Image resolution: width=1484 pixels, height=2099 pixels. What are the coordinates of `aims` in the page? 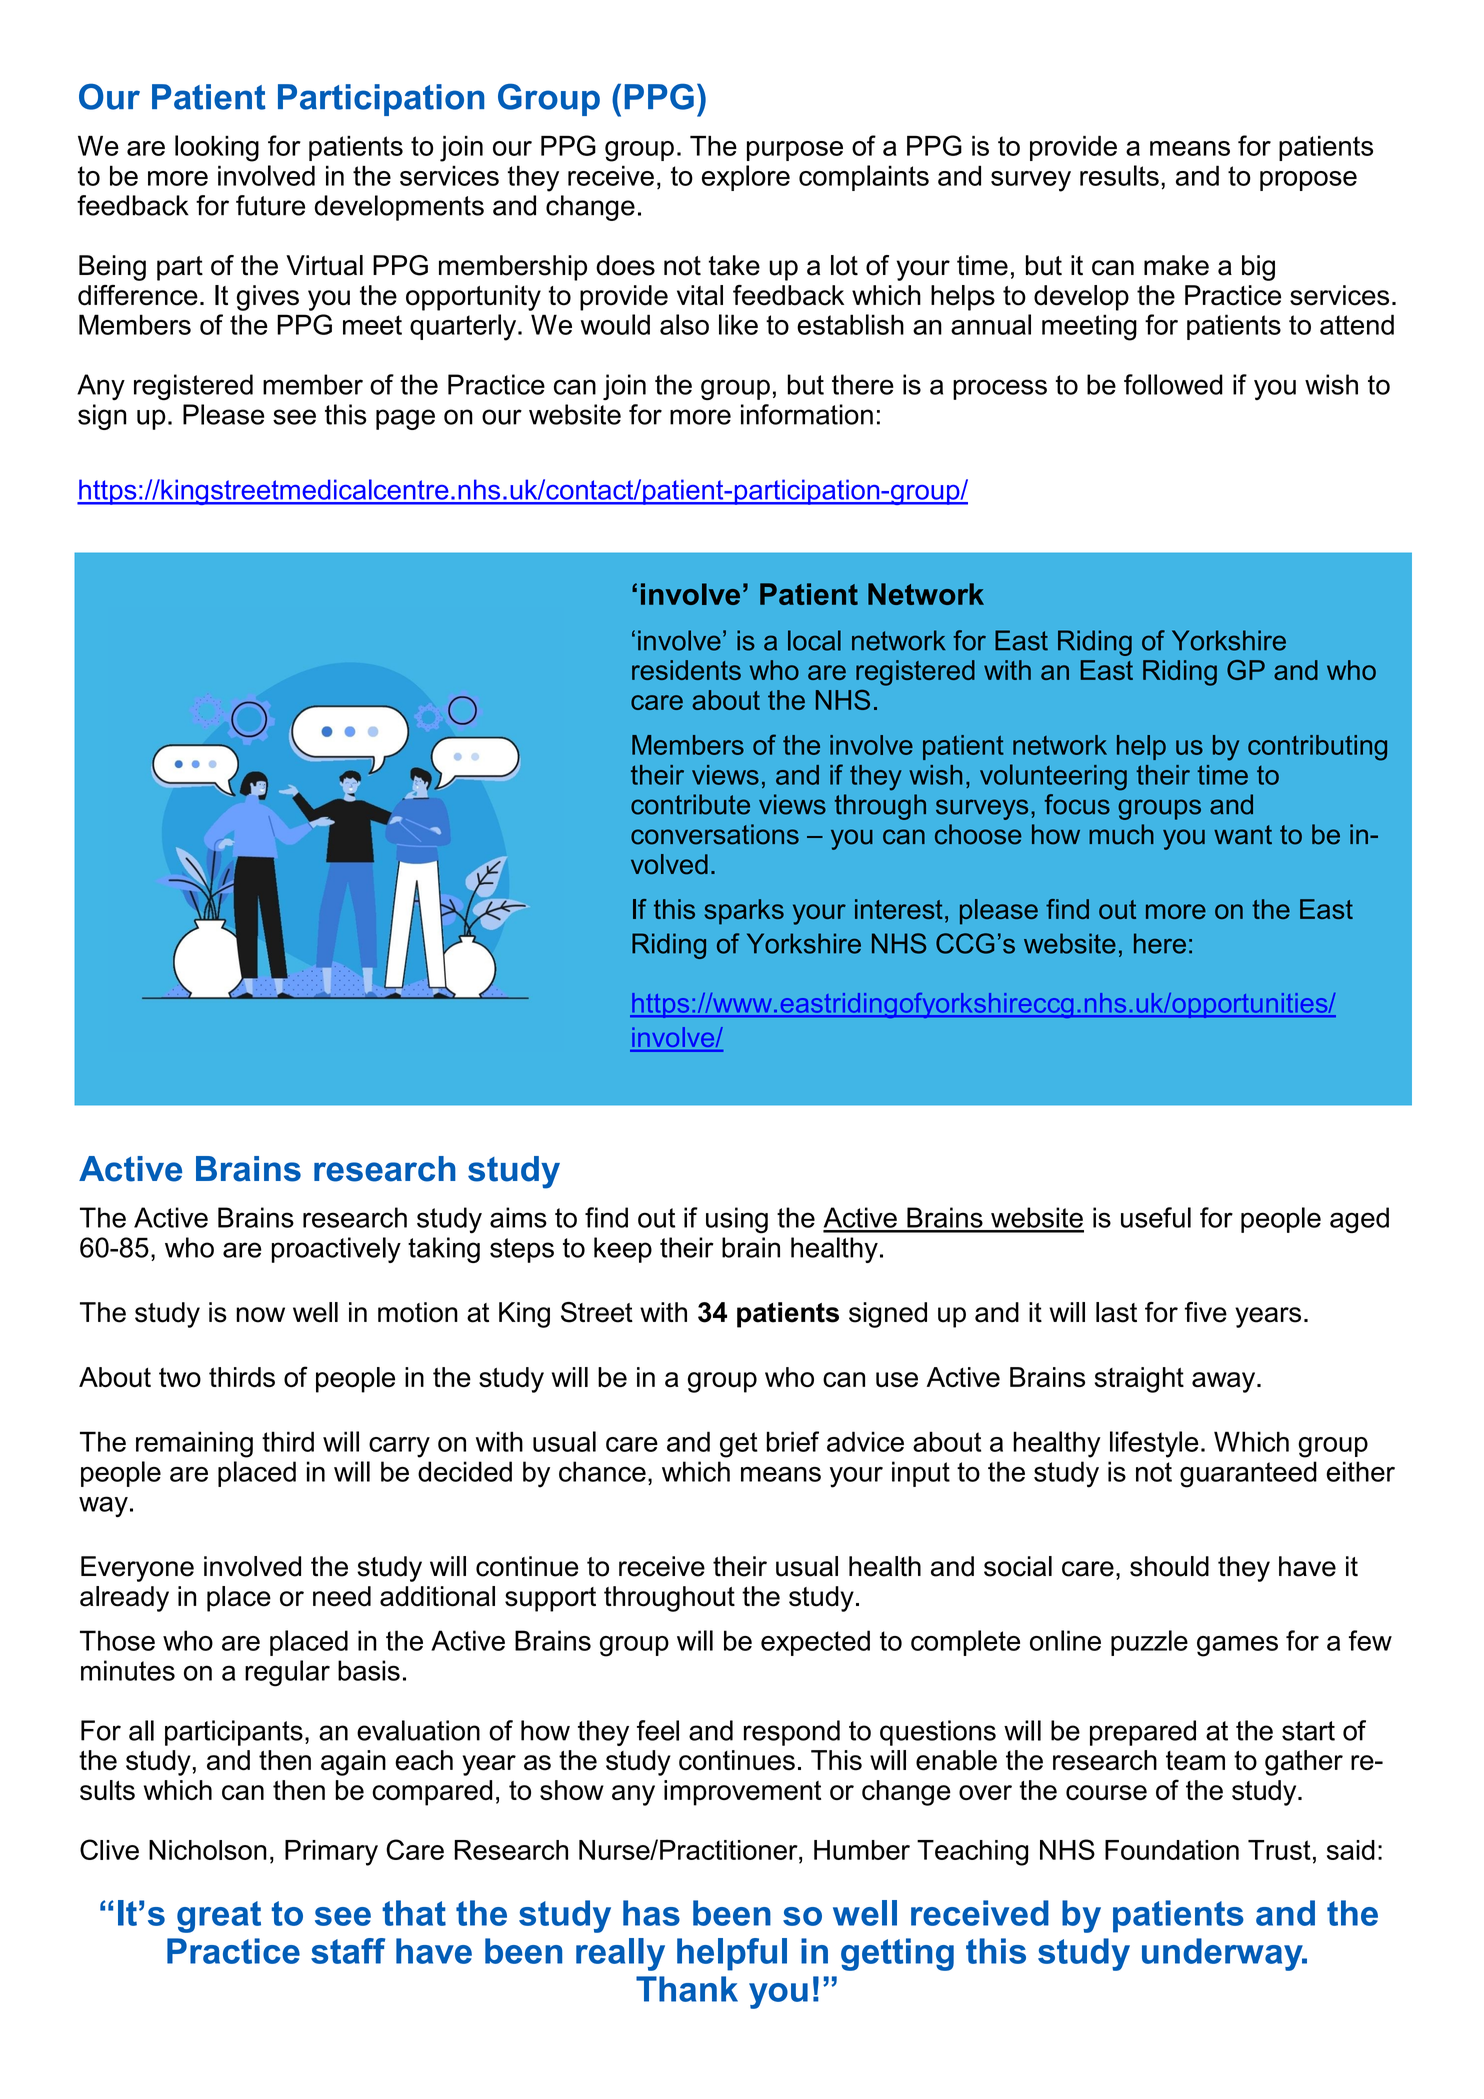 It's located at (518, 1217).
